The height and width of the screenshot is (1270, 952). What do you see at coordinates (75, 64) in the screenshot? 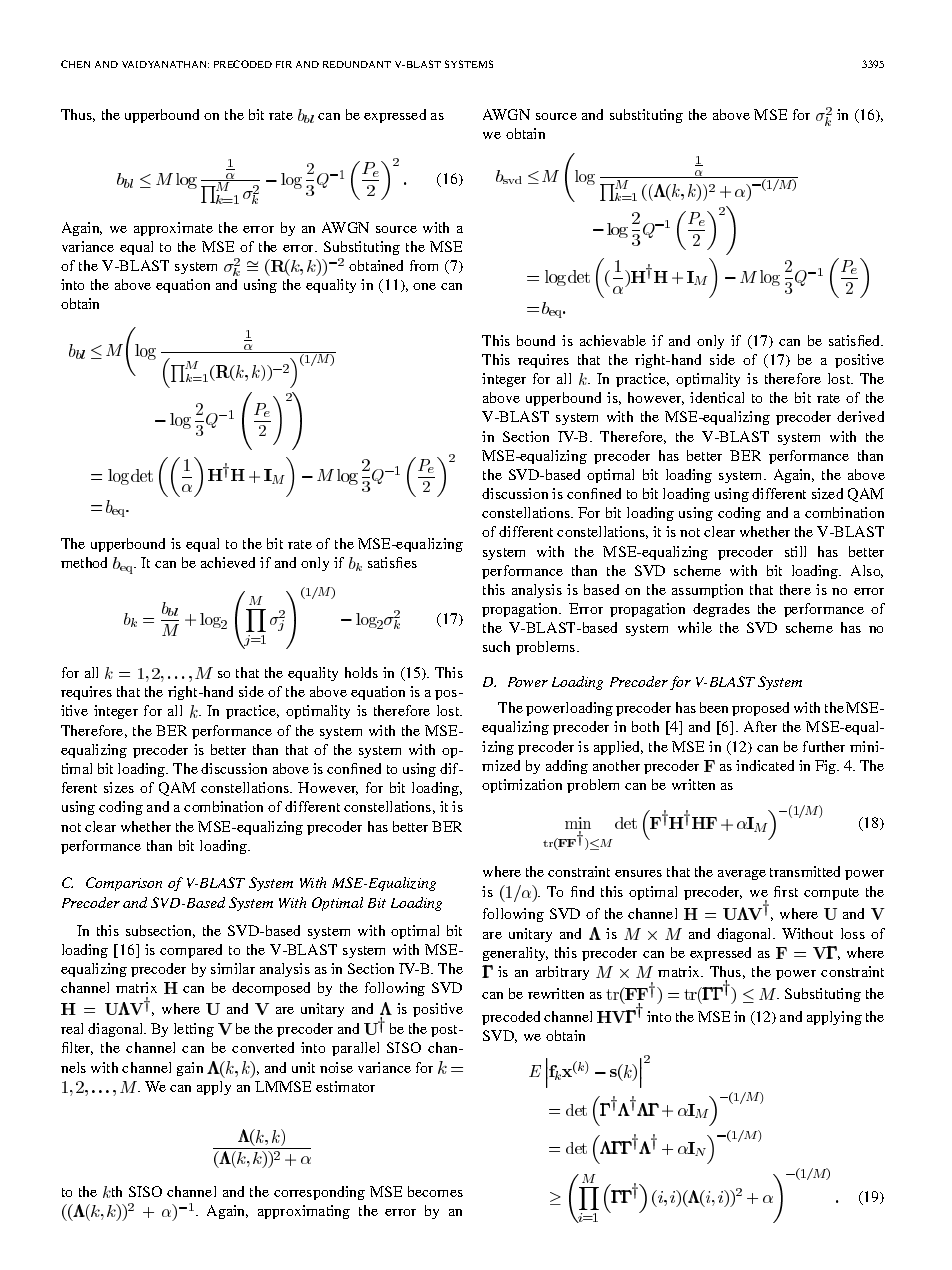
I see `CHEN` at bounding box center [75, 64].
